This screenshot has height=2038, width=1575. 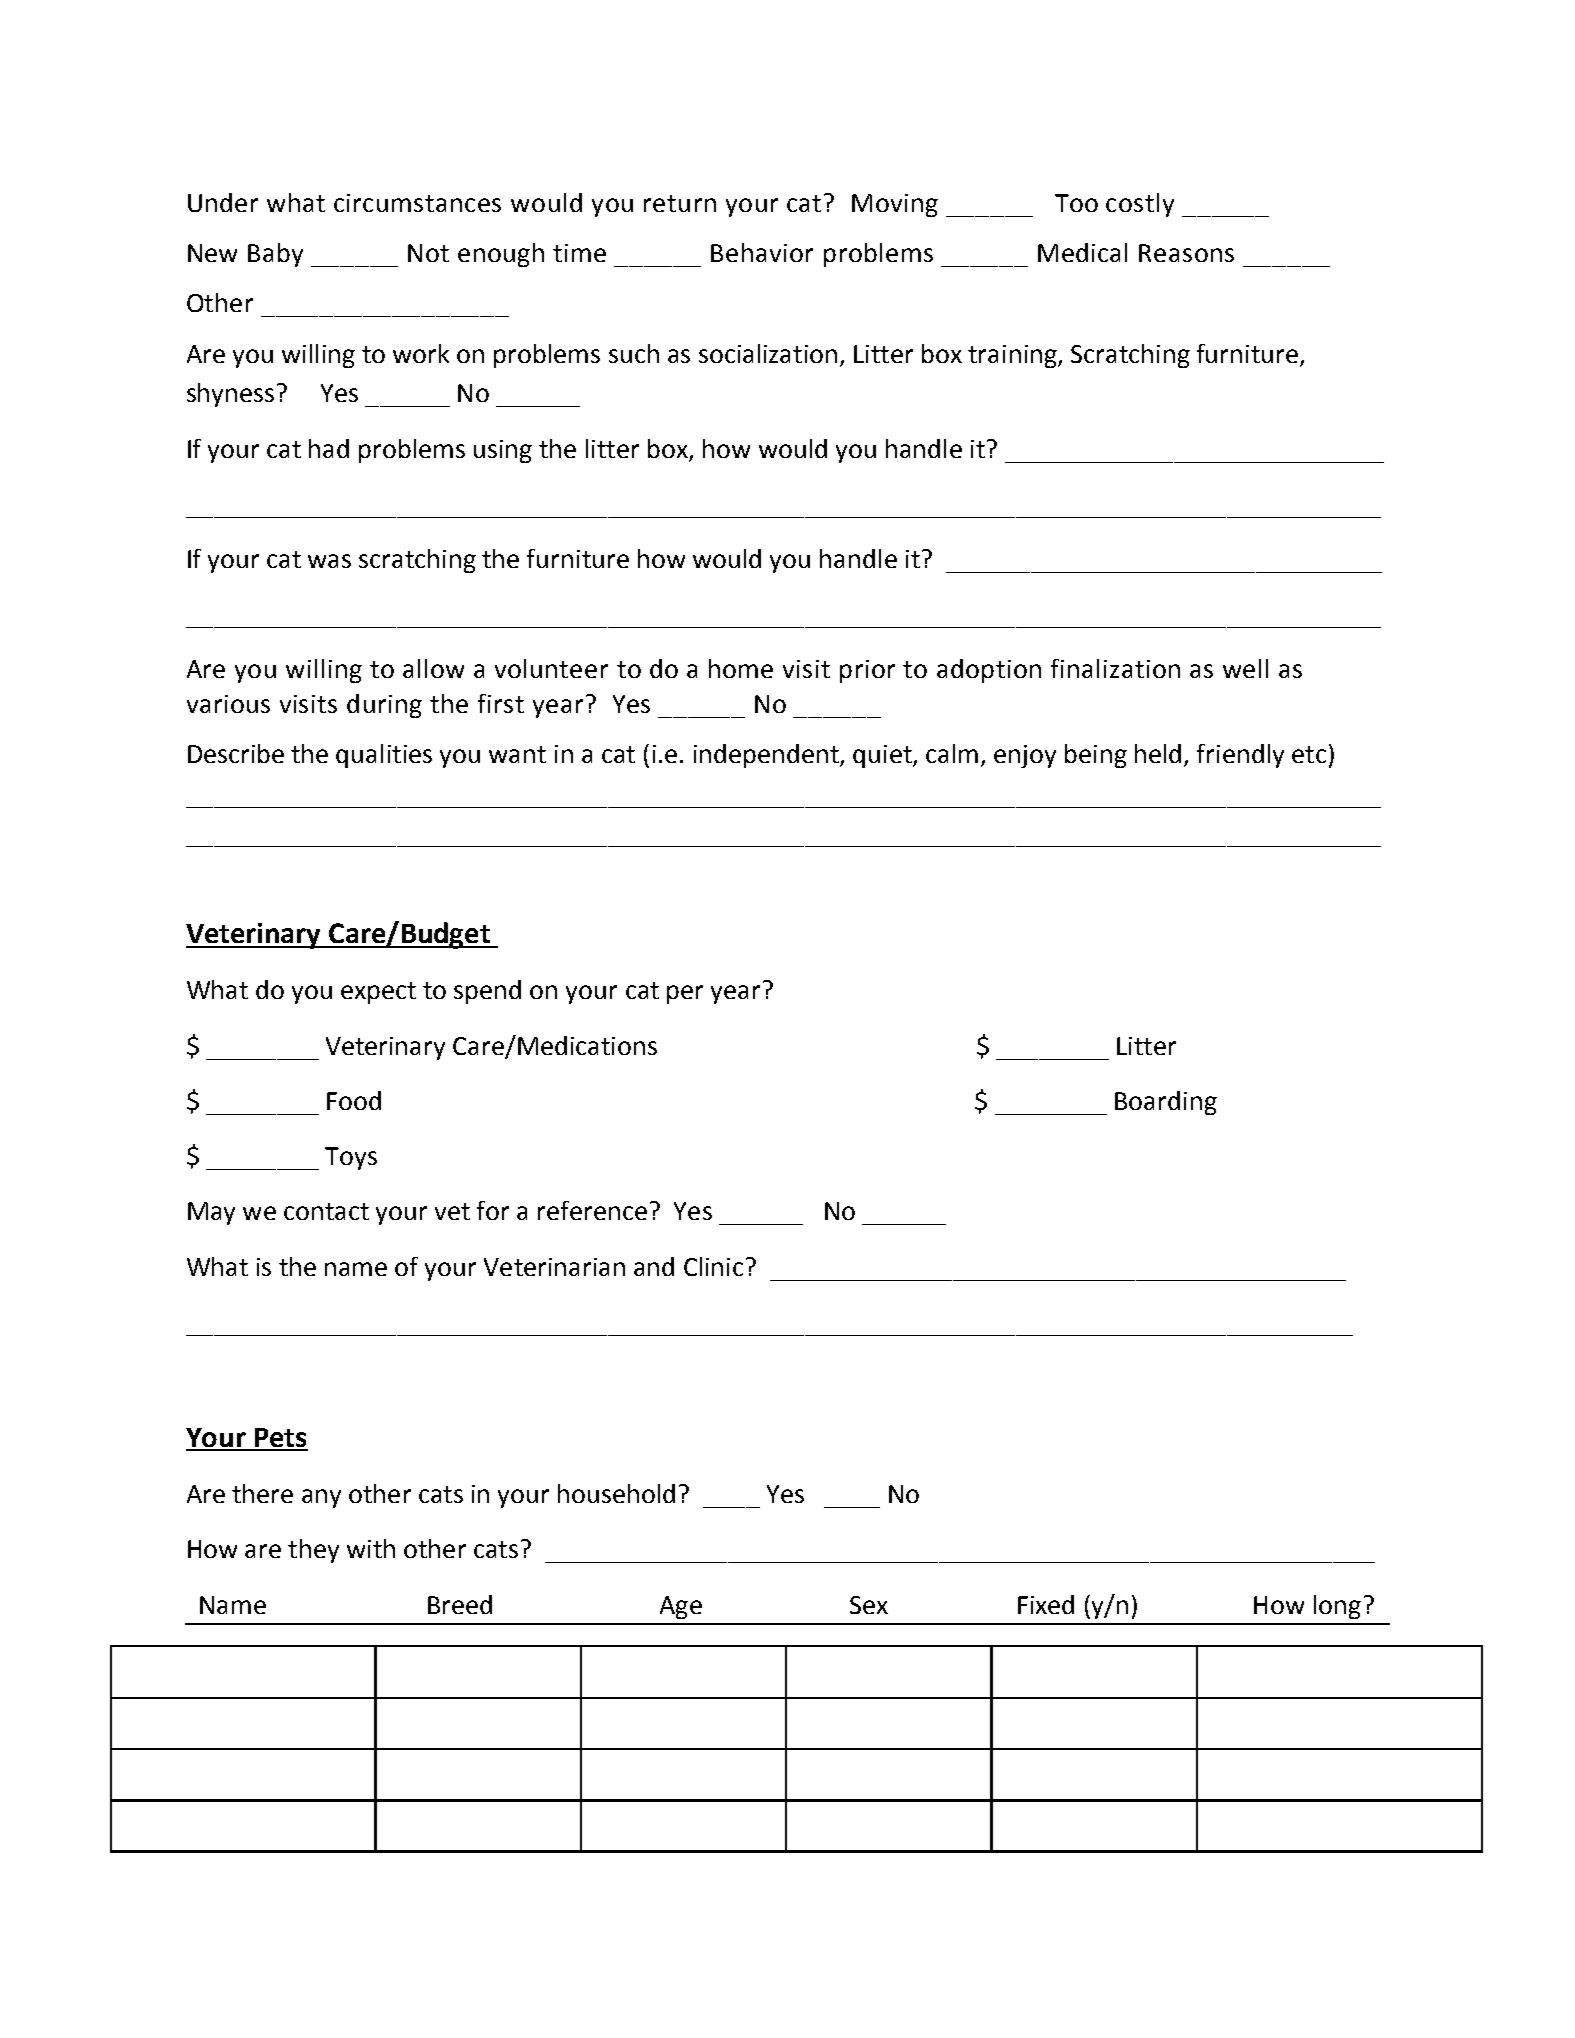 What do you see at coordinates (275, 255) in the screenshot?
I see `Baby` at bounding box center [275, 255].
